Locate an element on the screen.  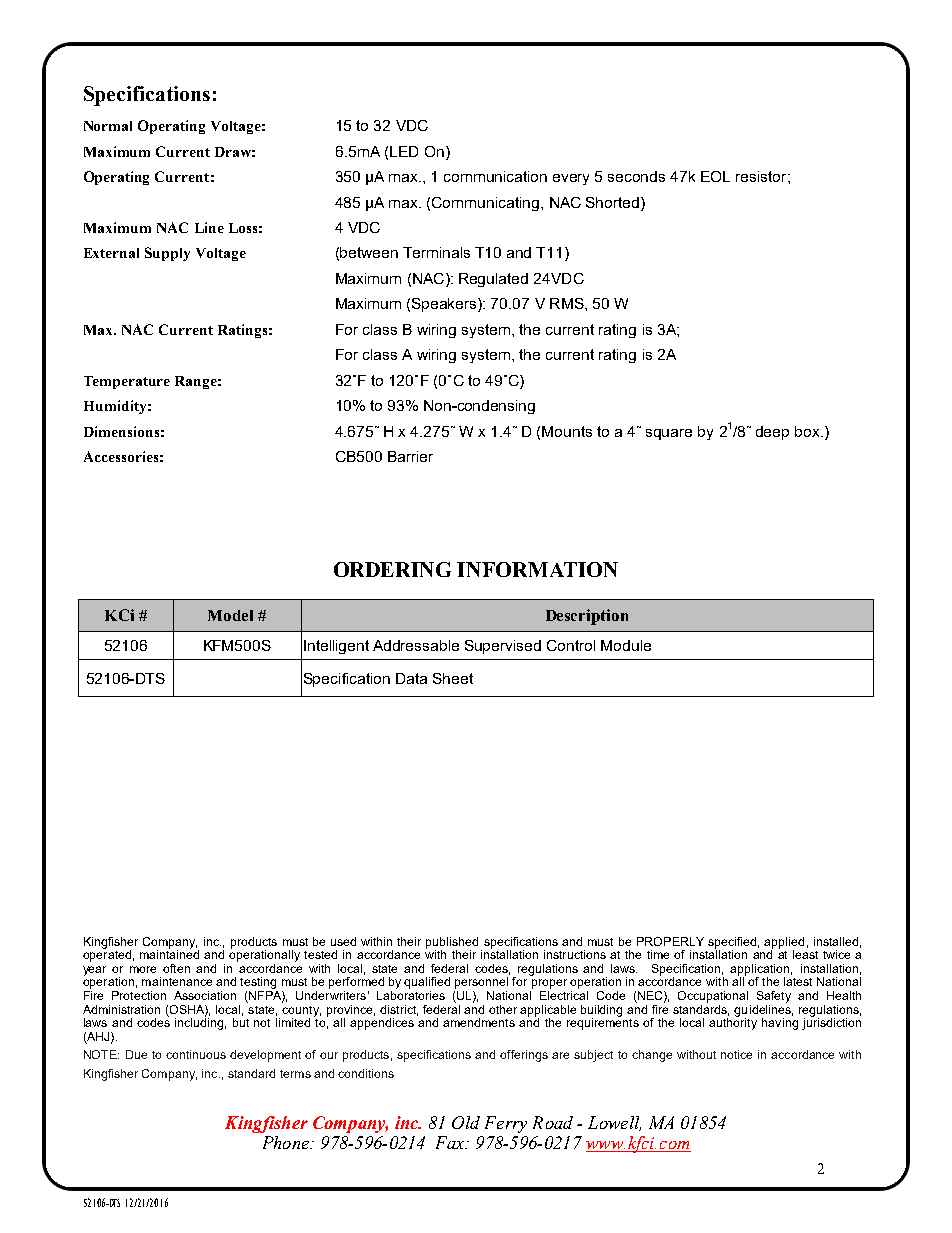
communication is located at coordinates (495, 176).
